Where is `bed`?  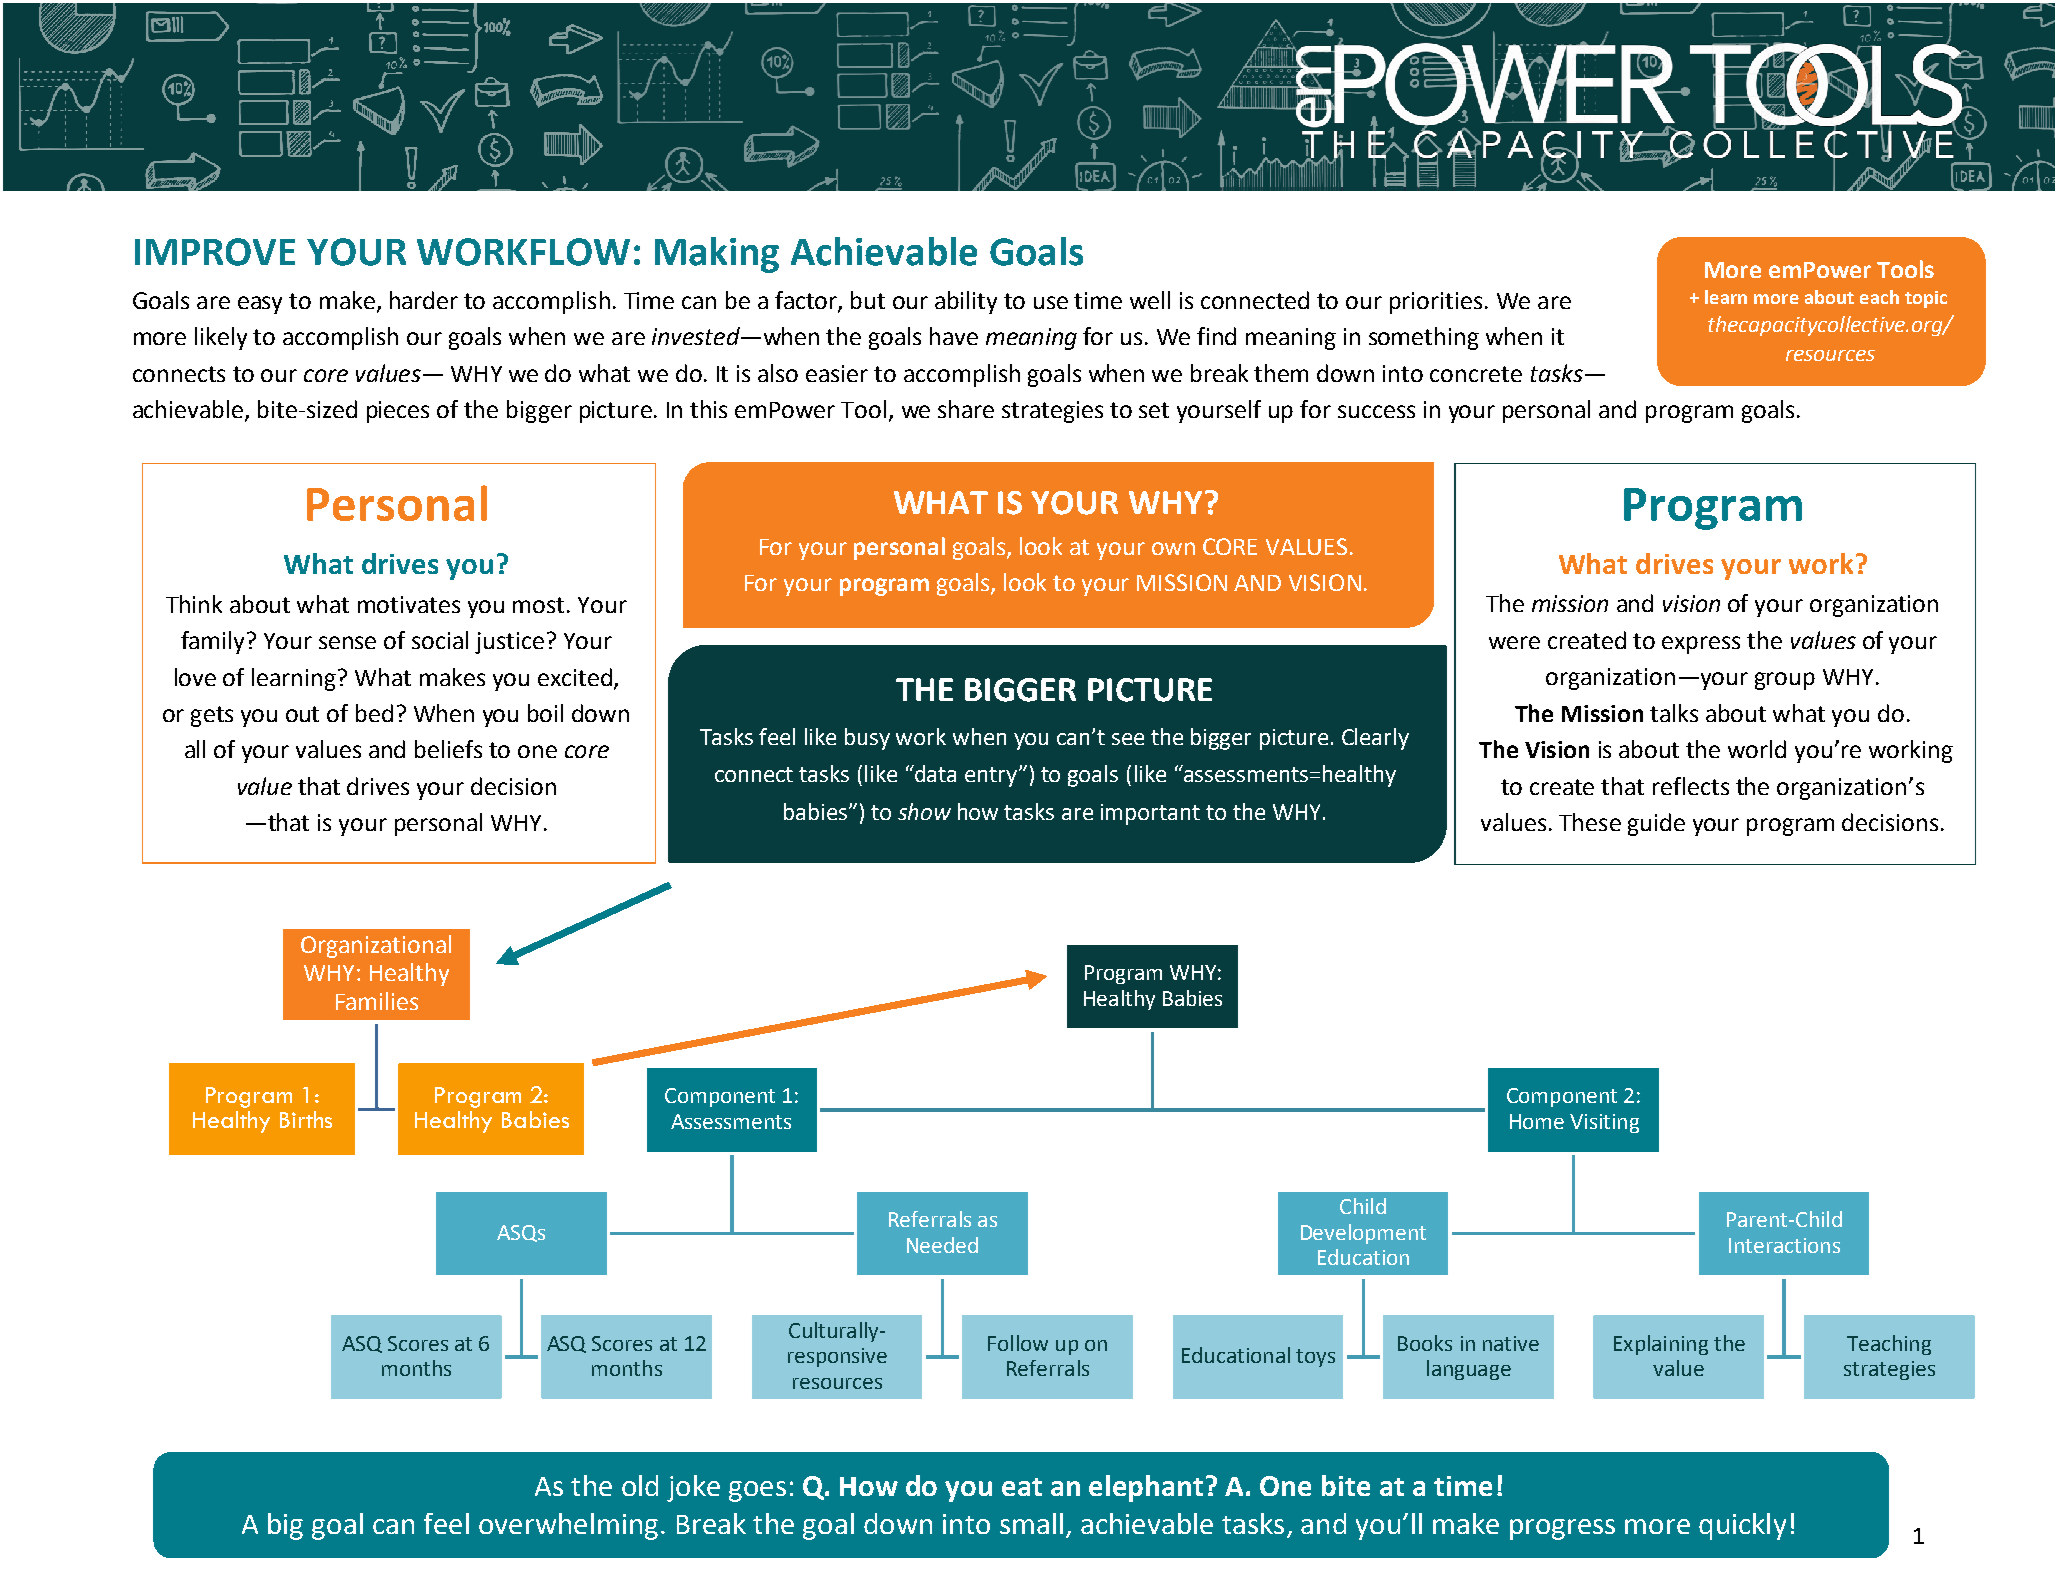
bed is located at coordinates (374, 713).
